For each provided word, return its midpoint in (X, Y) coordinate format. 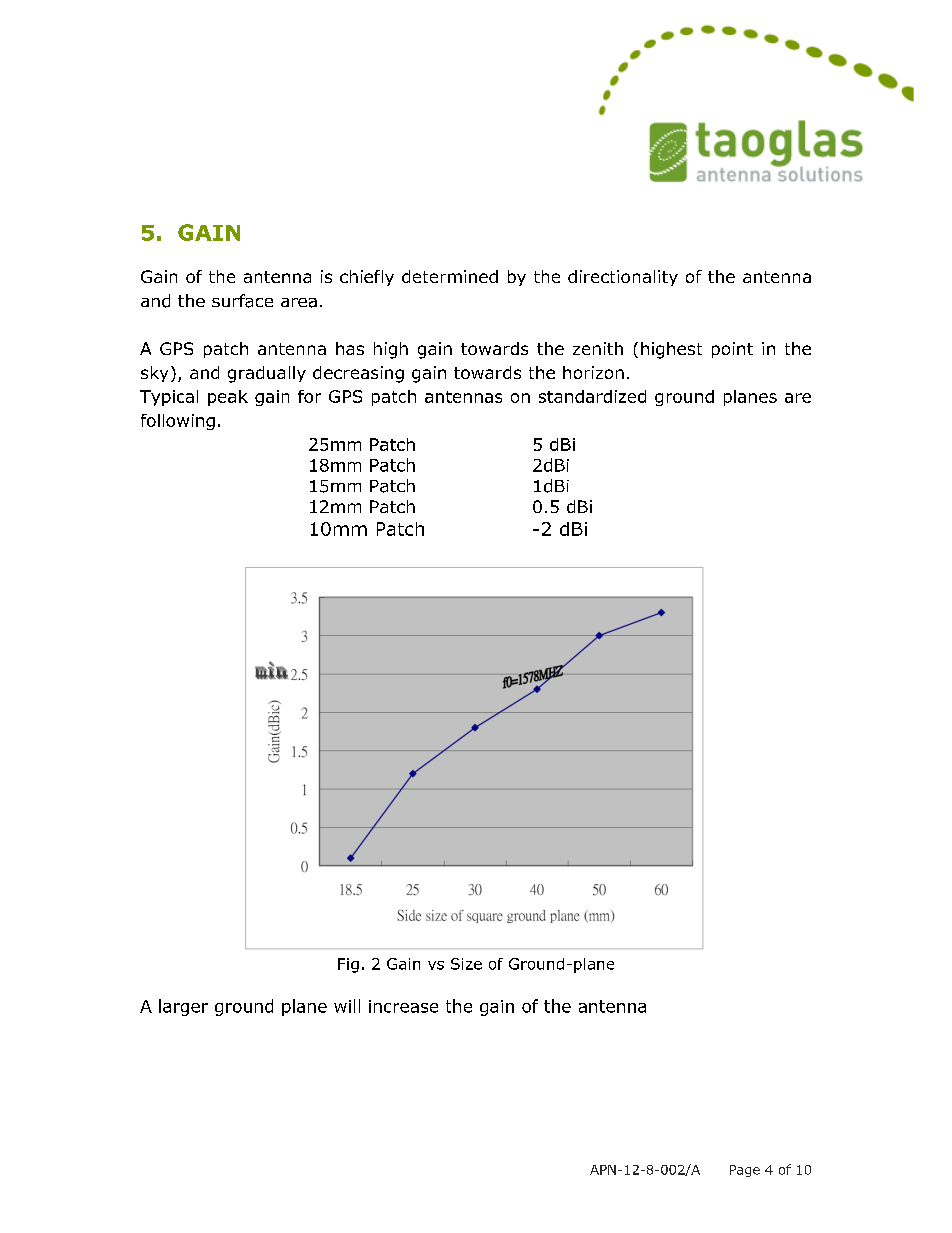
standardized (592, 396)
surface (242, 301)
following (178, 422)
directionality (623, 278)
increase (403, 1006)
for (309, 396)
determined (450, 276)
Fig (348, 965)
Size (466, 964)
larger (183, 1007)
